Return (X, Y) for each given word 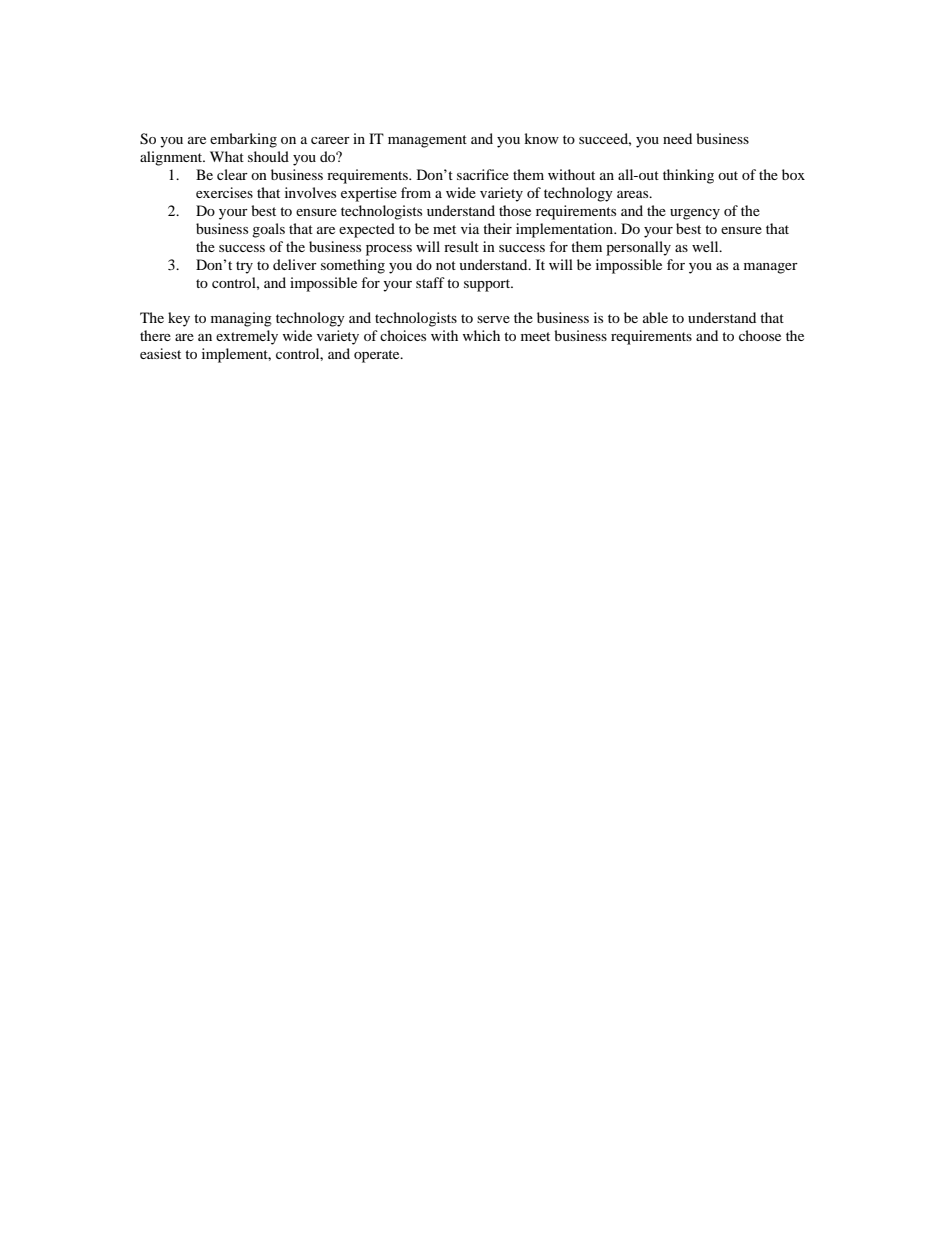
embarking (243, 140)
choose (760, 335)
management (427, 141)
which (481, 335)
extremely (247, 337)
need (677, 138)
